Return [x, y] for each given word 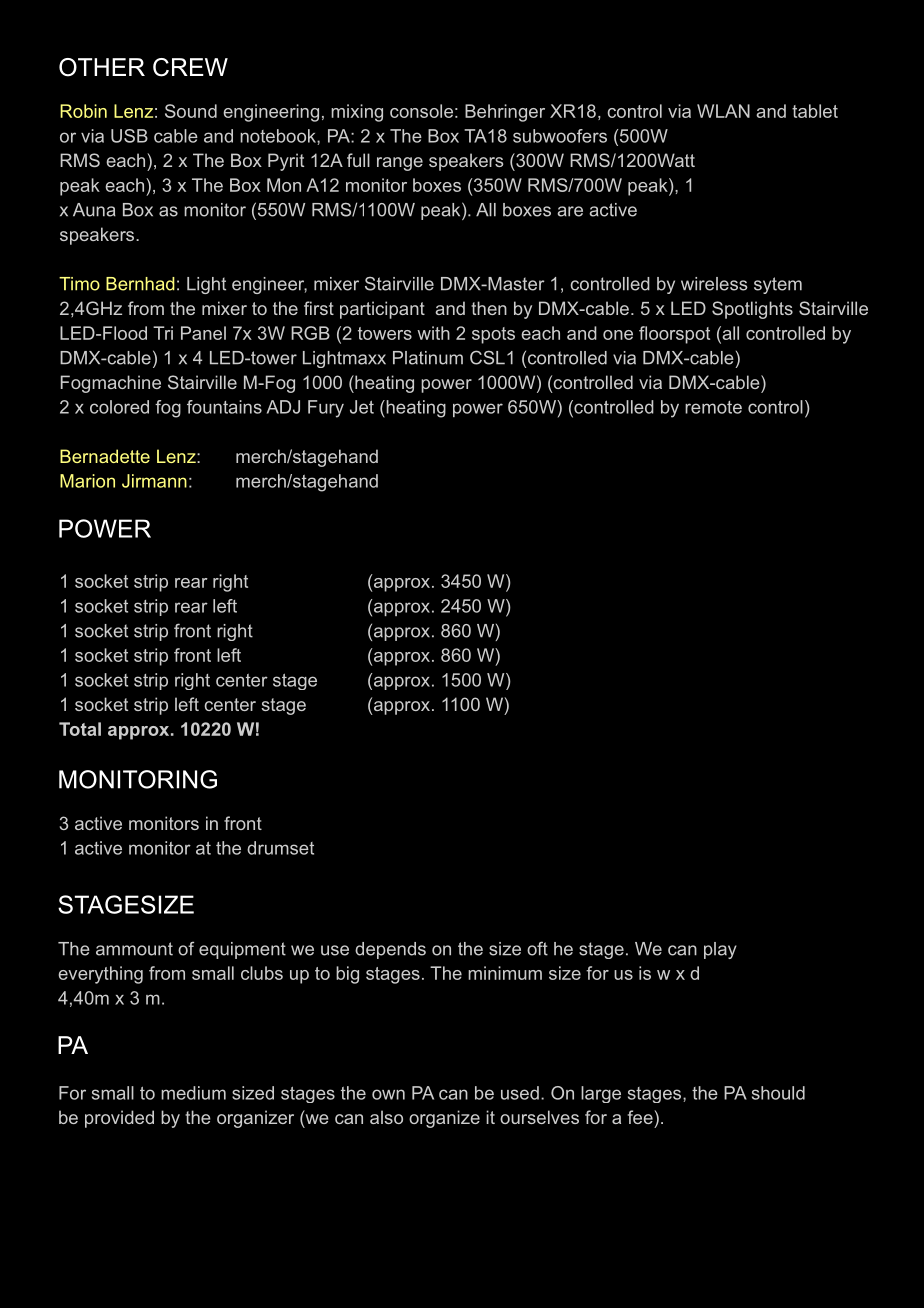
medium [193, 1093]
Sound [191, 111]
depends [390, 950]
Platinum [428, 358]
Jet [362, 407]
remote [713, 407]
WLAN [723, 111]
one [618, 335]
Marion [87, 481]
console [421, 111]
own [388, 1094]
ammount [134, 949]
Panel [203, 333]
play [720, 950]
